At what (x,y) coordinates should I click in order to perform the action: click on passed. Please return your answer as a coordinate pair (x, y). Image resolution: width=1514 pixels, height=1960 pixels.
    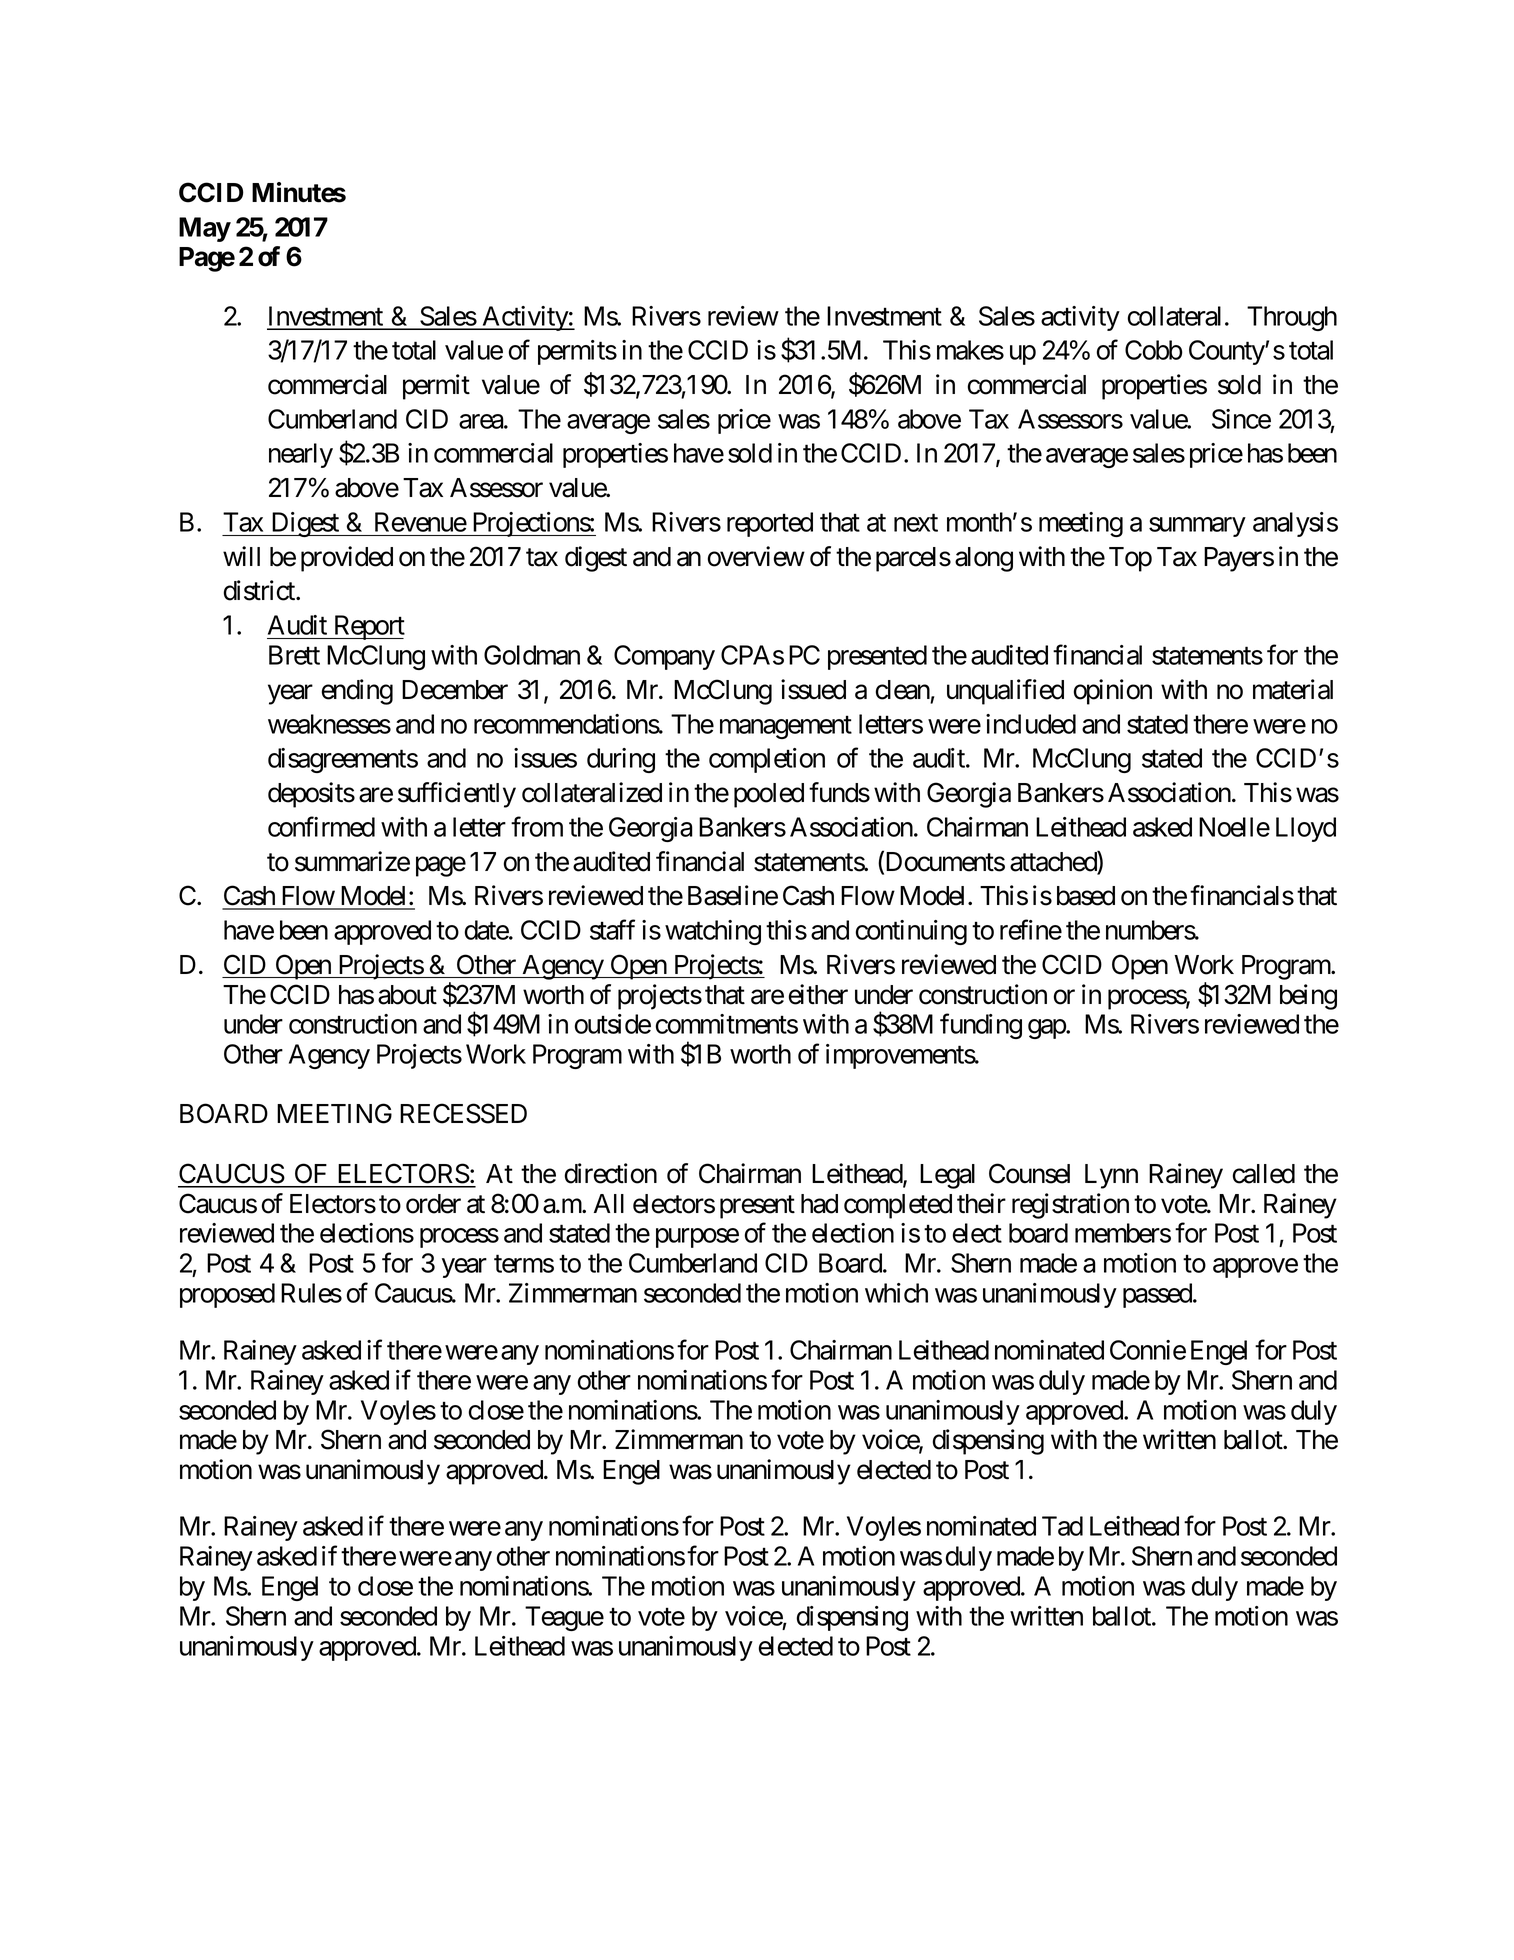
    Looking at the image, I should click on (1158, 1295).
